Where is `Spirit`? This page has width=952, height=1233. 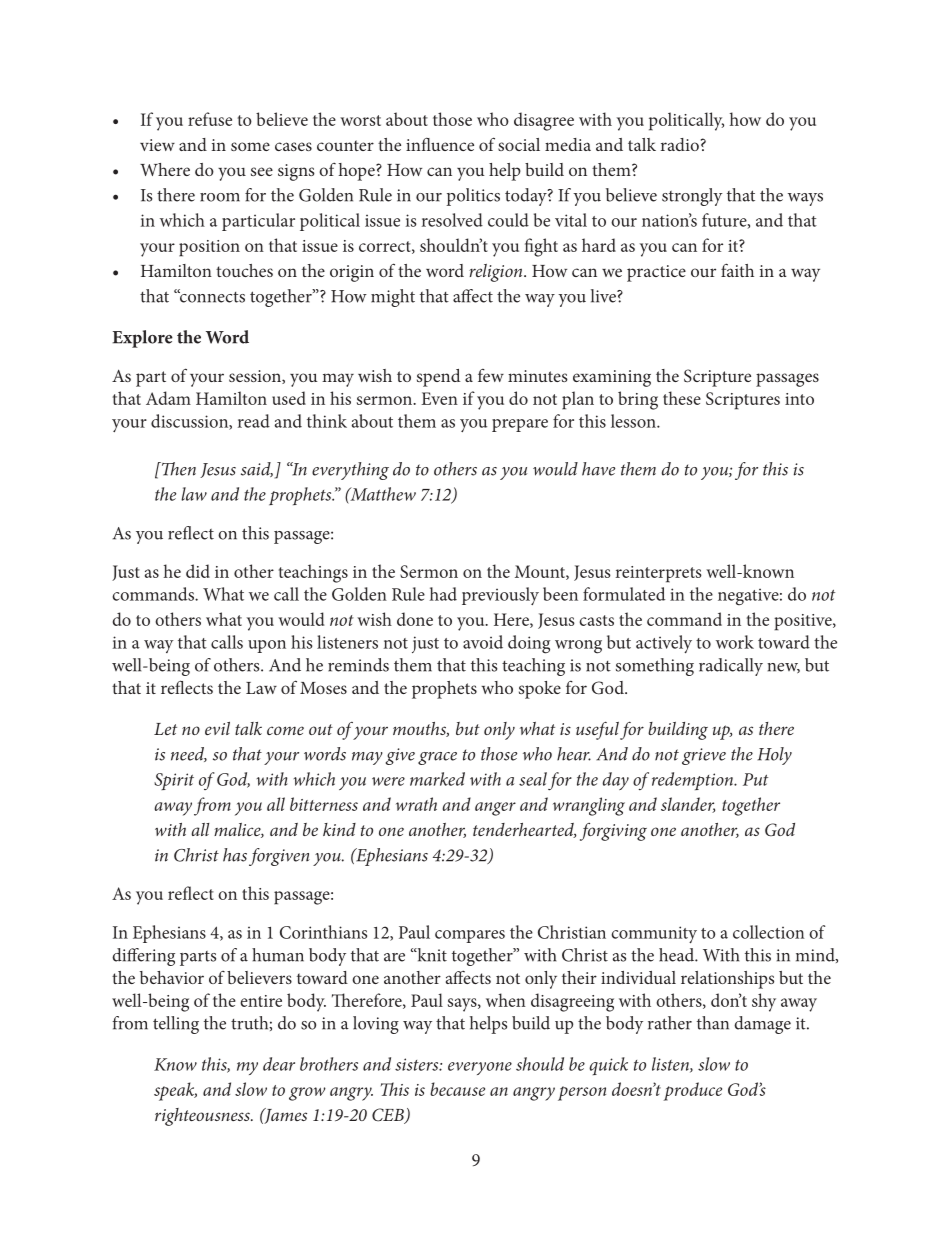
Spirit is located at coordinates (174, 781).
